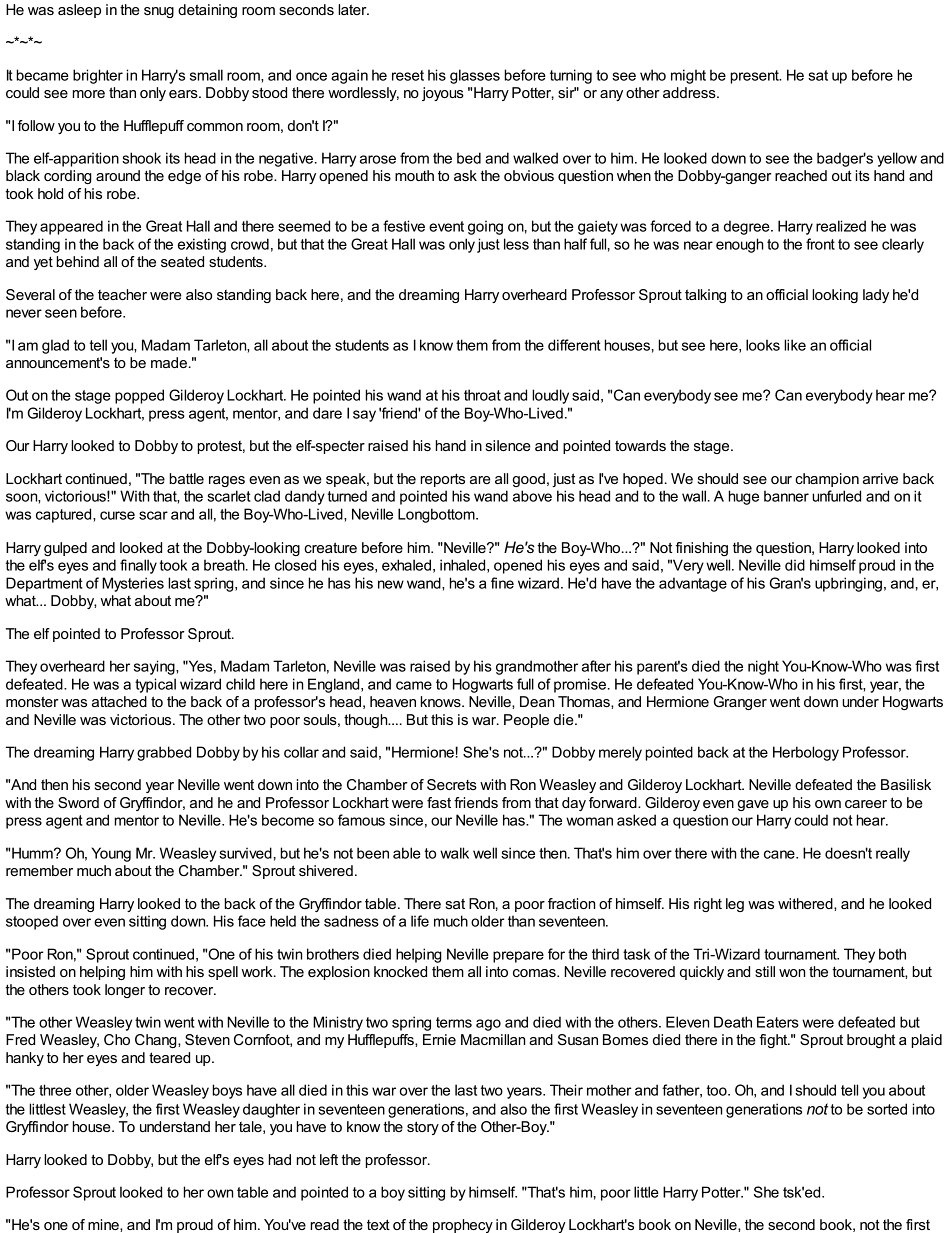 The height and width of the screenshot is (1233, 952). Describe the element at coordinates (439, 802) in the screenshot. I see `fast` at that location.
